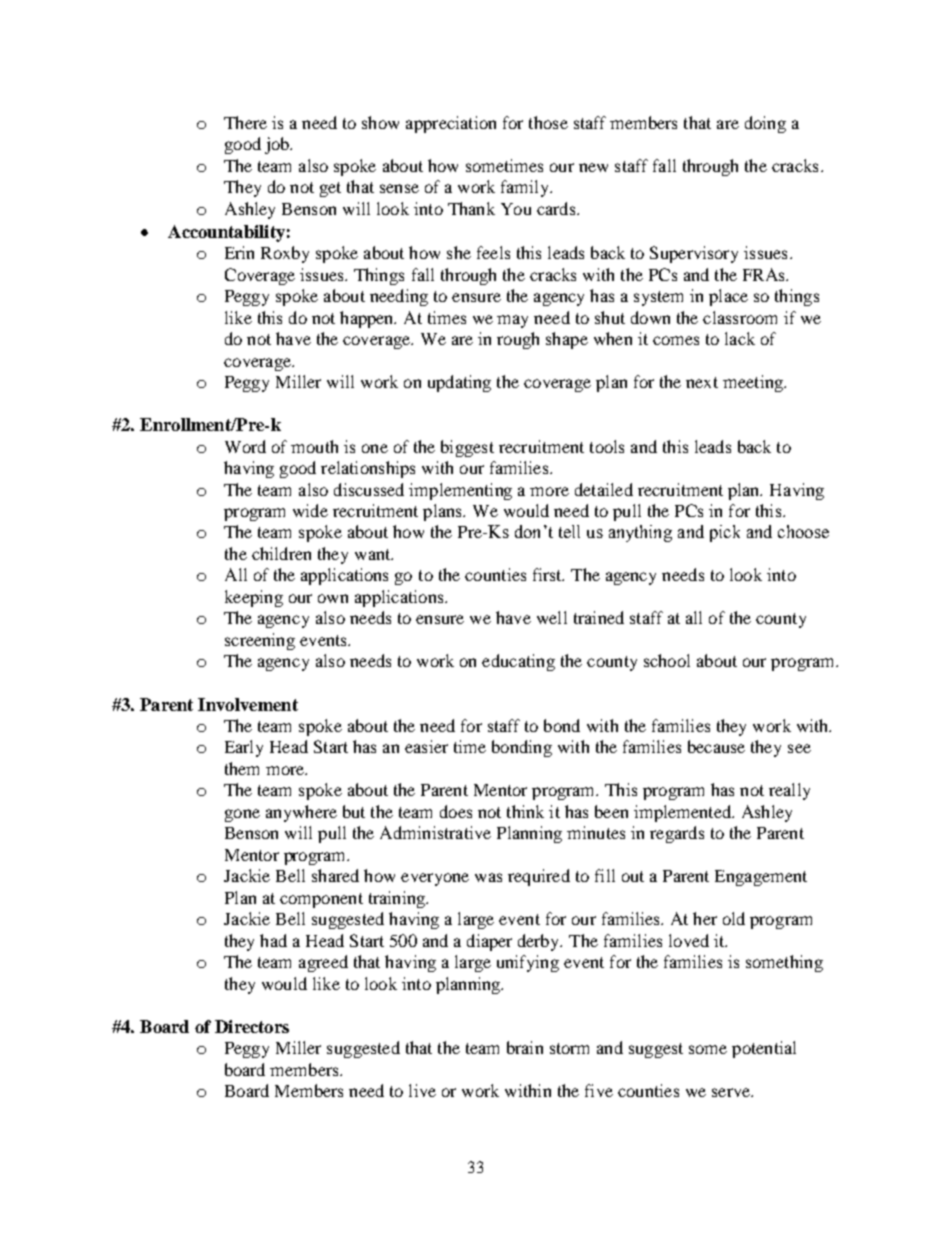 This document has height=1233, width=952. What do you see at coordinates (526, 188) in the document?
I see `family` at bounding box center [526, 188].
